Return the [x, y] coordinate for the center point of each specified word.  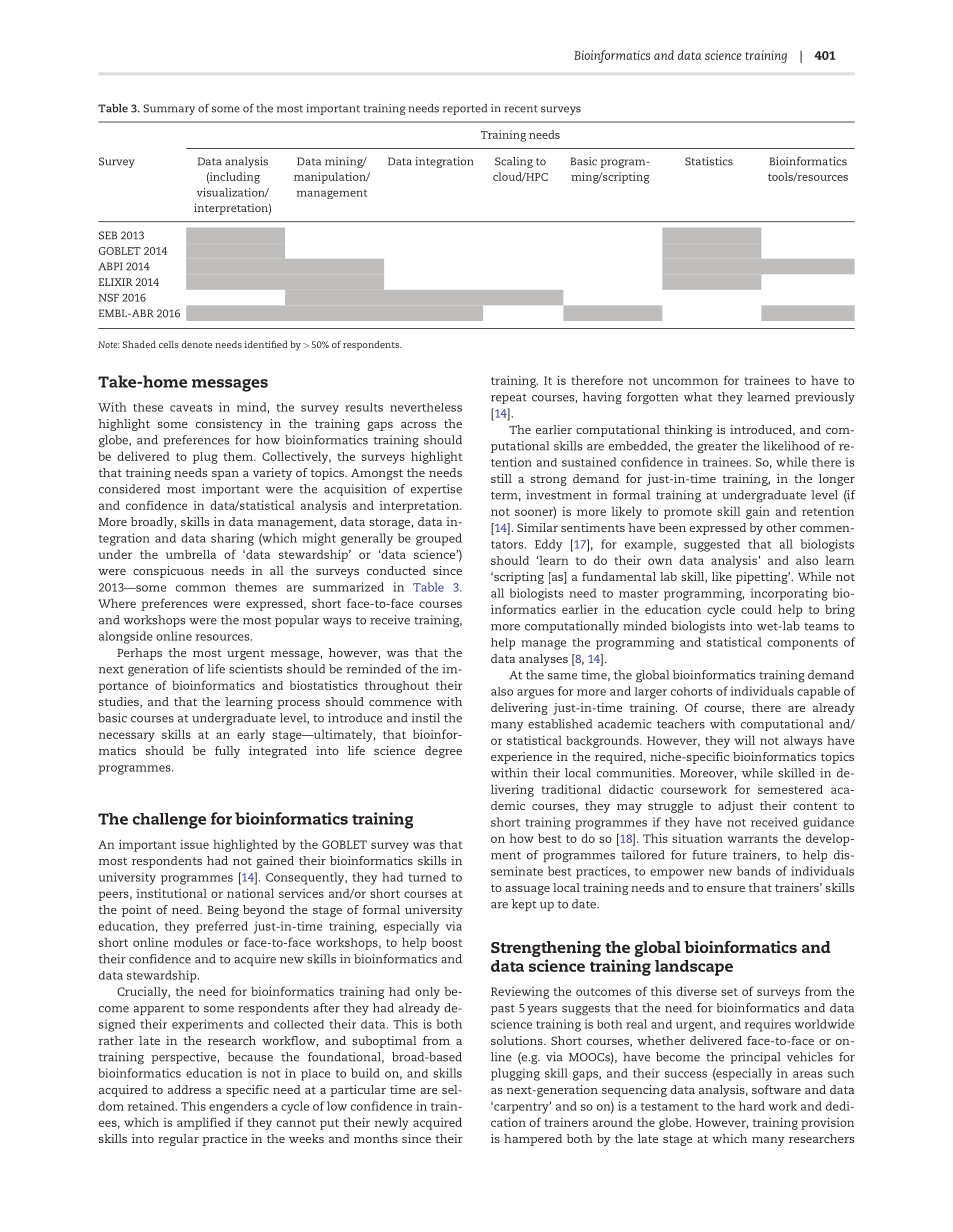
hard [752, 1106]
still [501, 478]
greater [717, 448]
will [744, 740]
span [225, 475]
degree [443, 752]
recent [521, 109]
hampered [533, 1140]
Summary [169, 109]
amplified [204, 1123]
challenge [169, 821]
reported [465, 109]
